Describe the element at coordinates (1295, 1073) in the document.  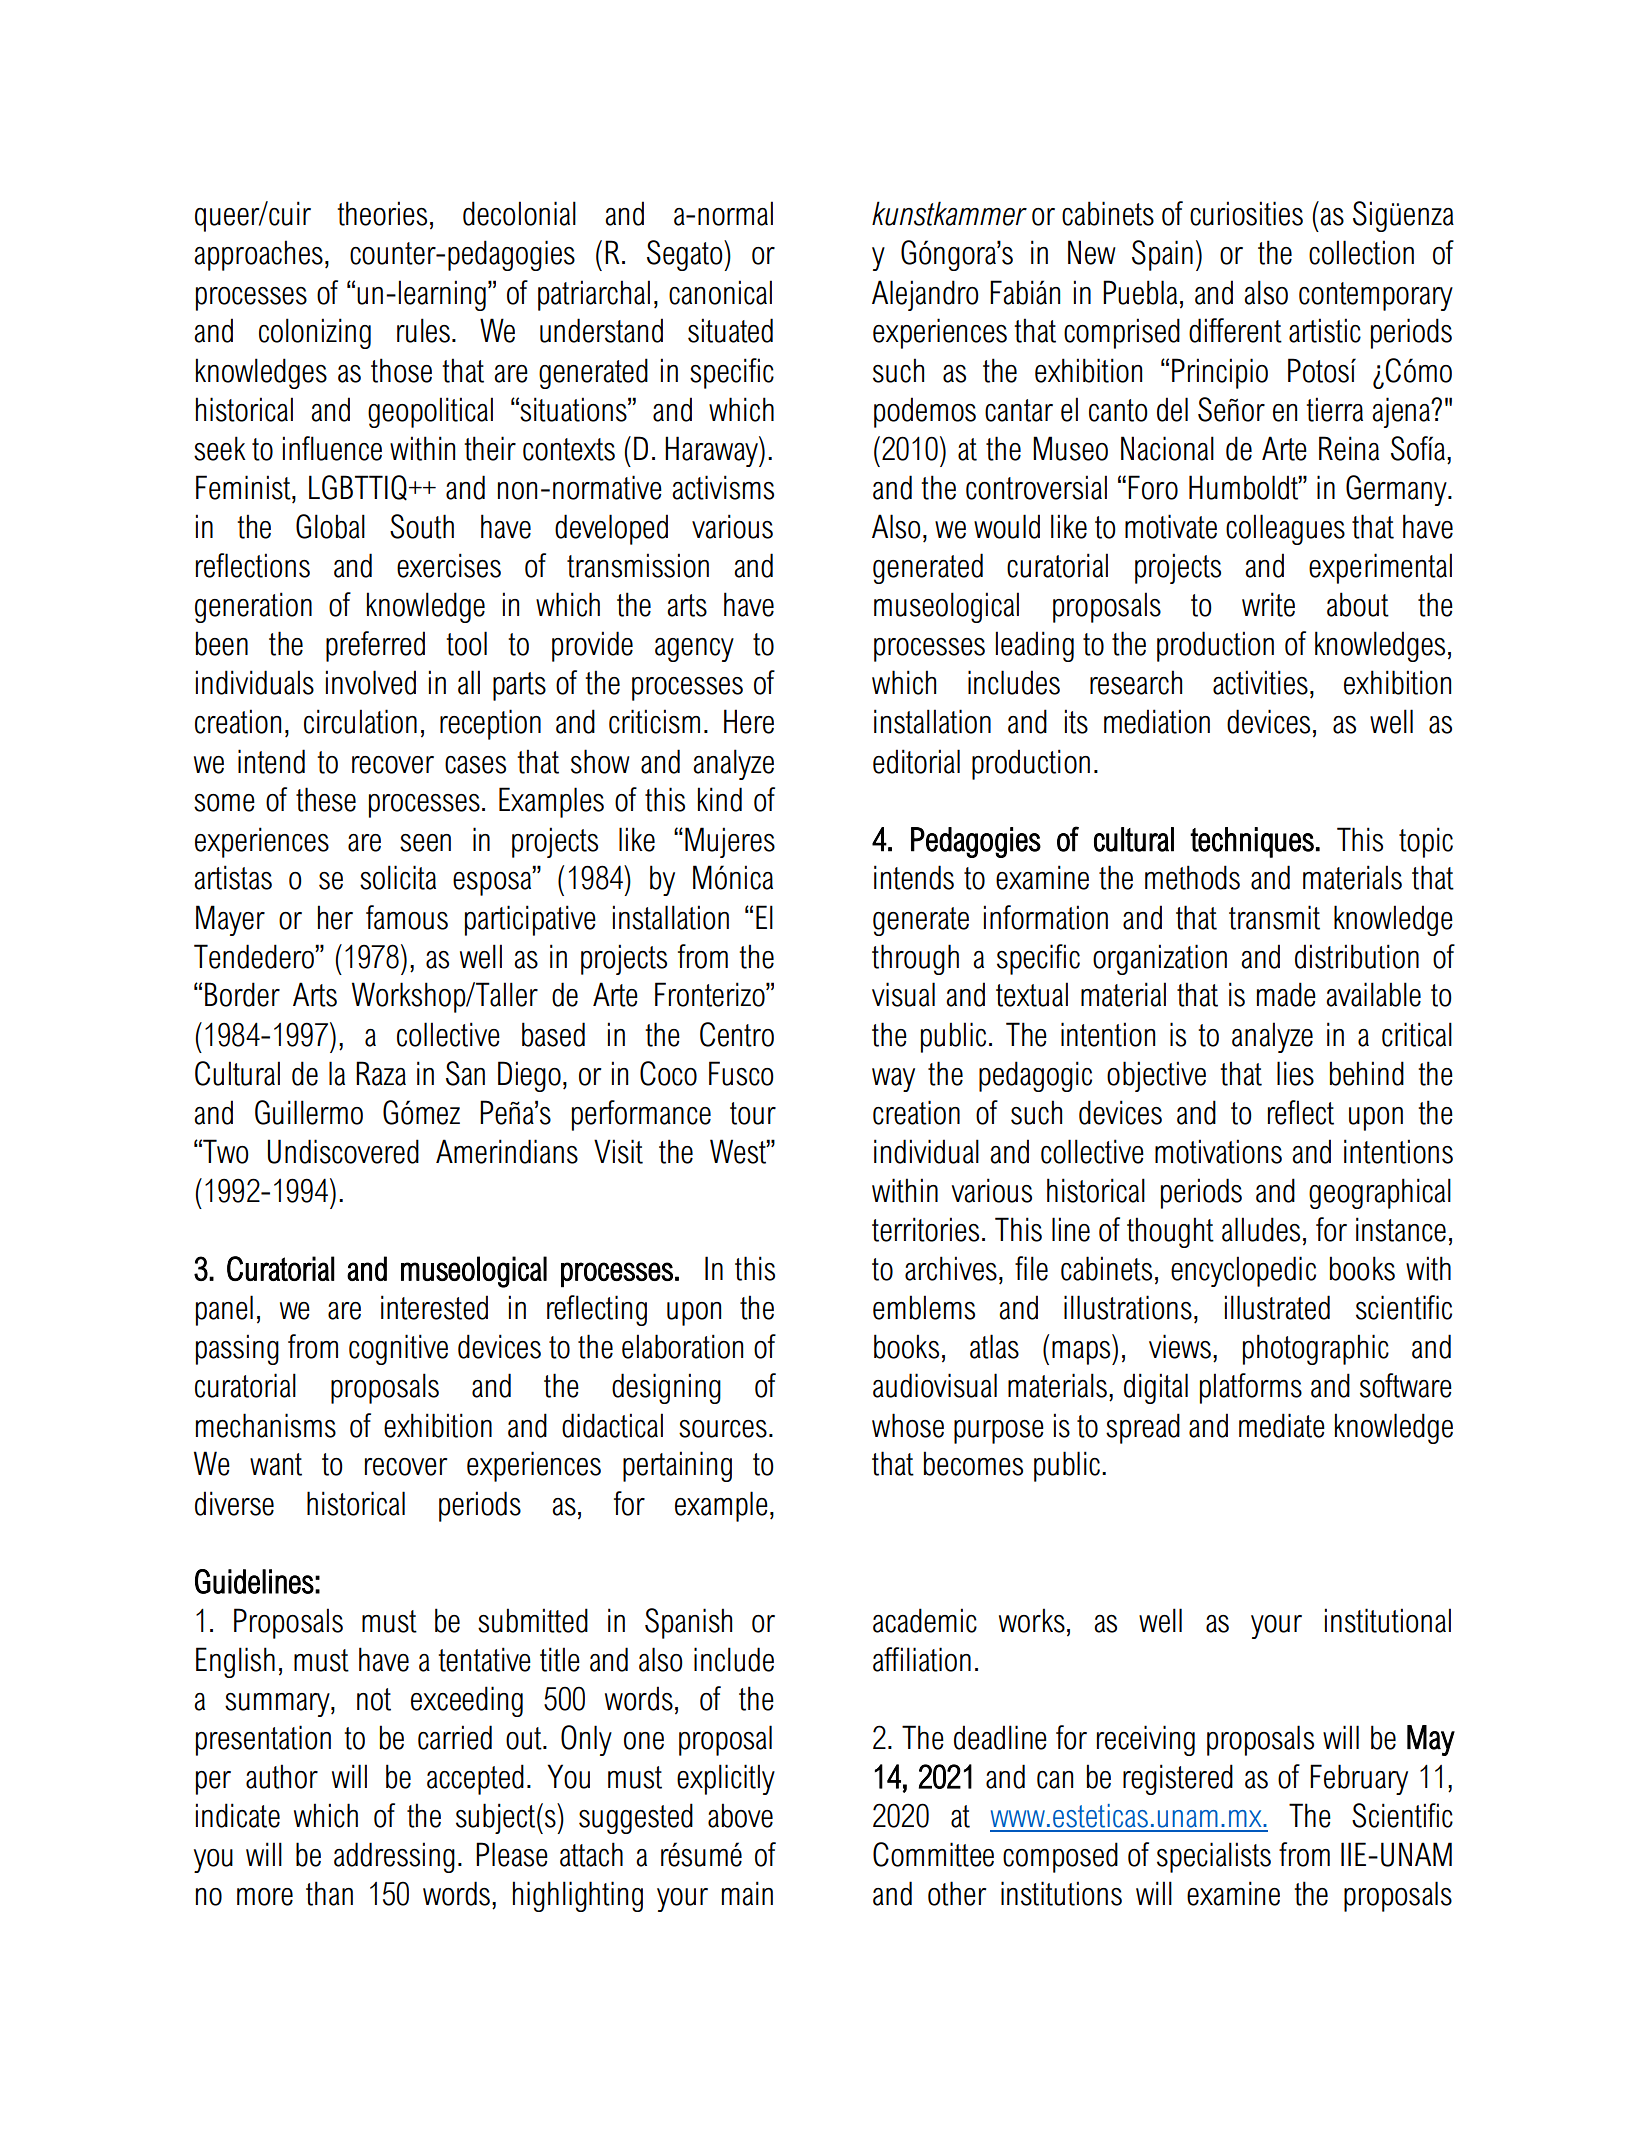
I see `lies` at that location.
